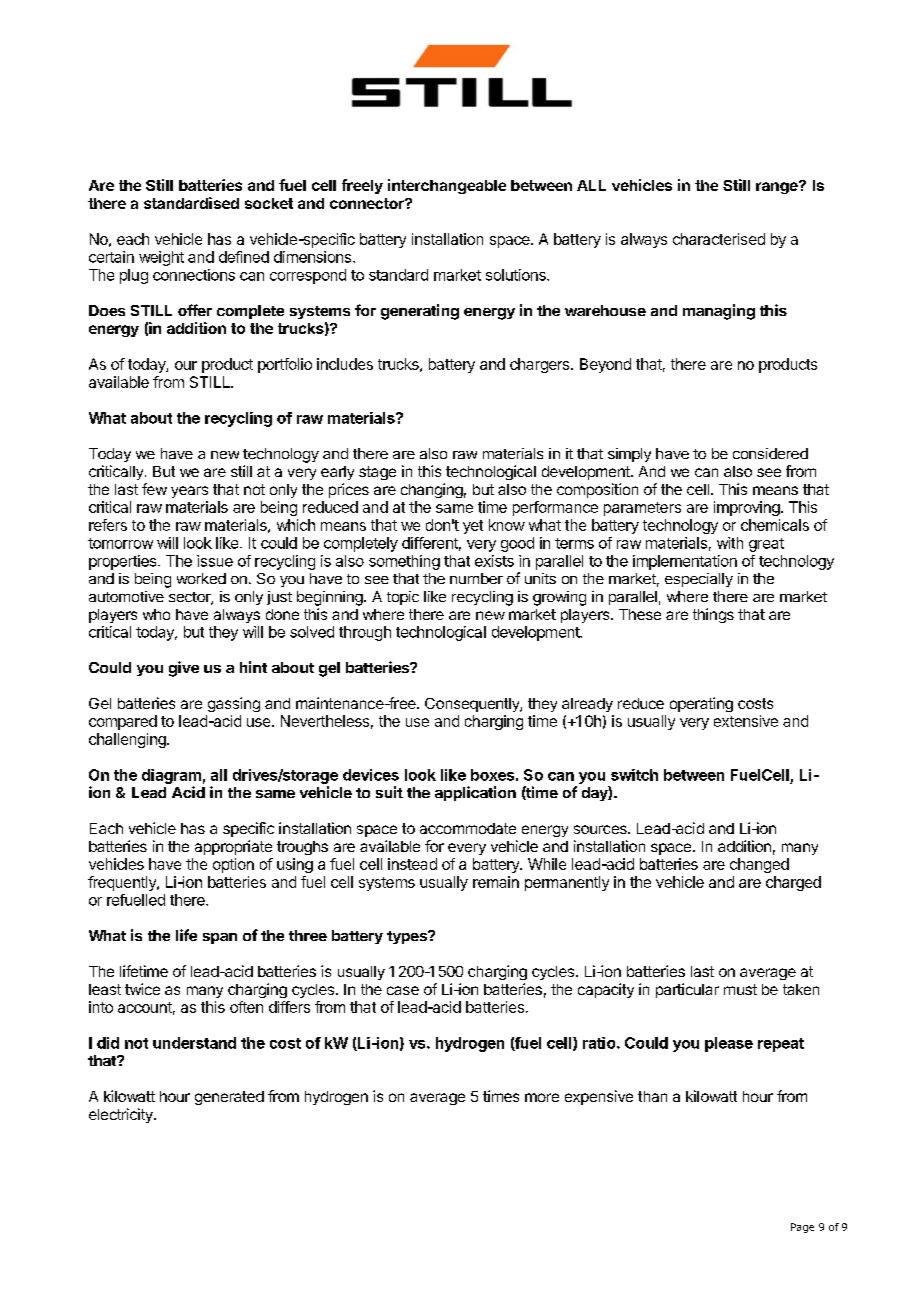 The height and width of the image is (1308, 924). I want to click on option, so click(233, 865).
